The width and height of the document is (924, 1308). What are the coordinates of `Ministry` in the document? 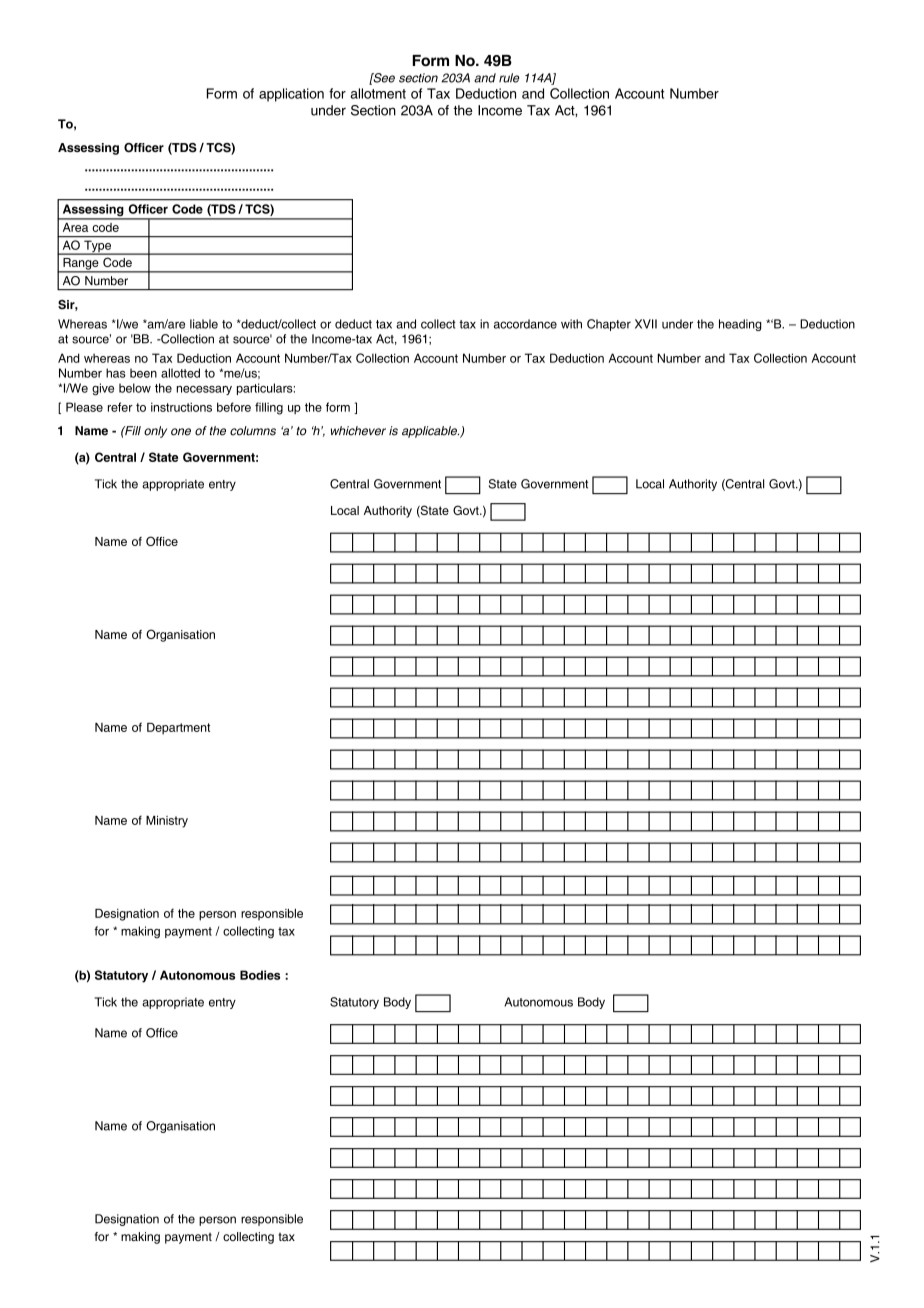 It's located at (167, 822).
